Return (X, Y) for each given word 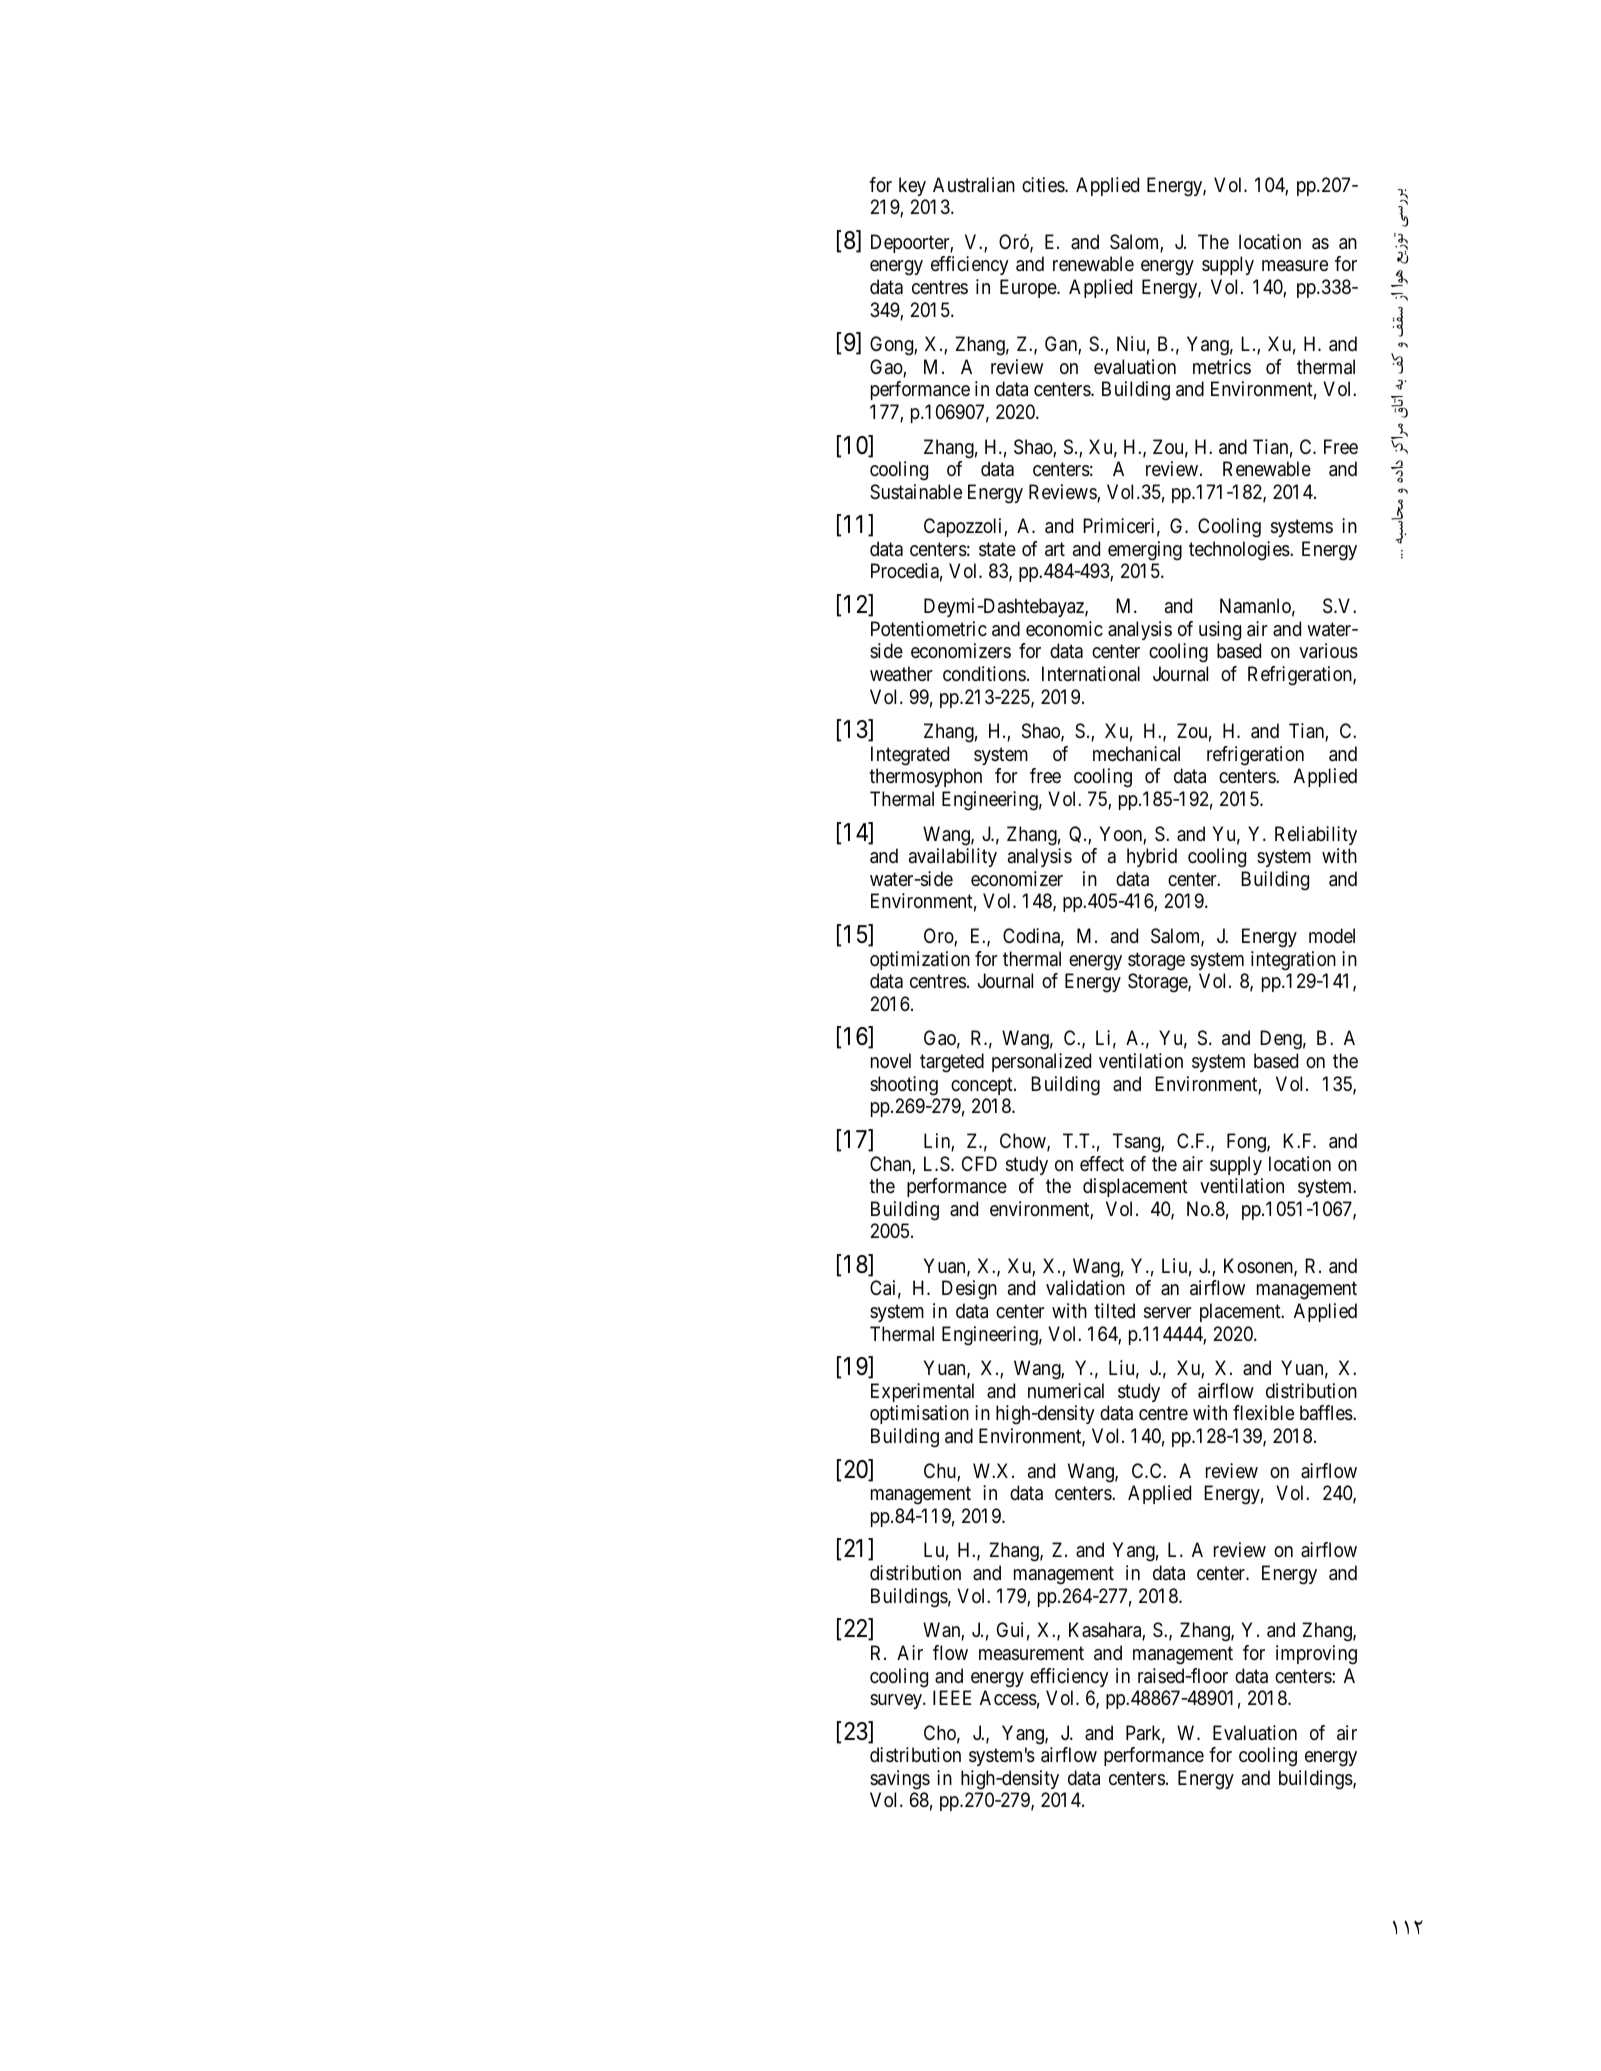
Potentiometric (929, 628)
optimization (920, 960)
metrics (1222, 367)
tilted (1114, 1310)
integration (1293, 961)
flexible (1263, 1413)
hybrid (1152, 857)
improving (1316, 1655)
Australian (974, 185)
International (1091, 674)
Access (1008, 1698)
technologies (1239, 551)
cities (1044, 184)
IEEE (952, 1697)
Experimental (922, 1392)
